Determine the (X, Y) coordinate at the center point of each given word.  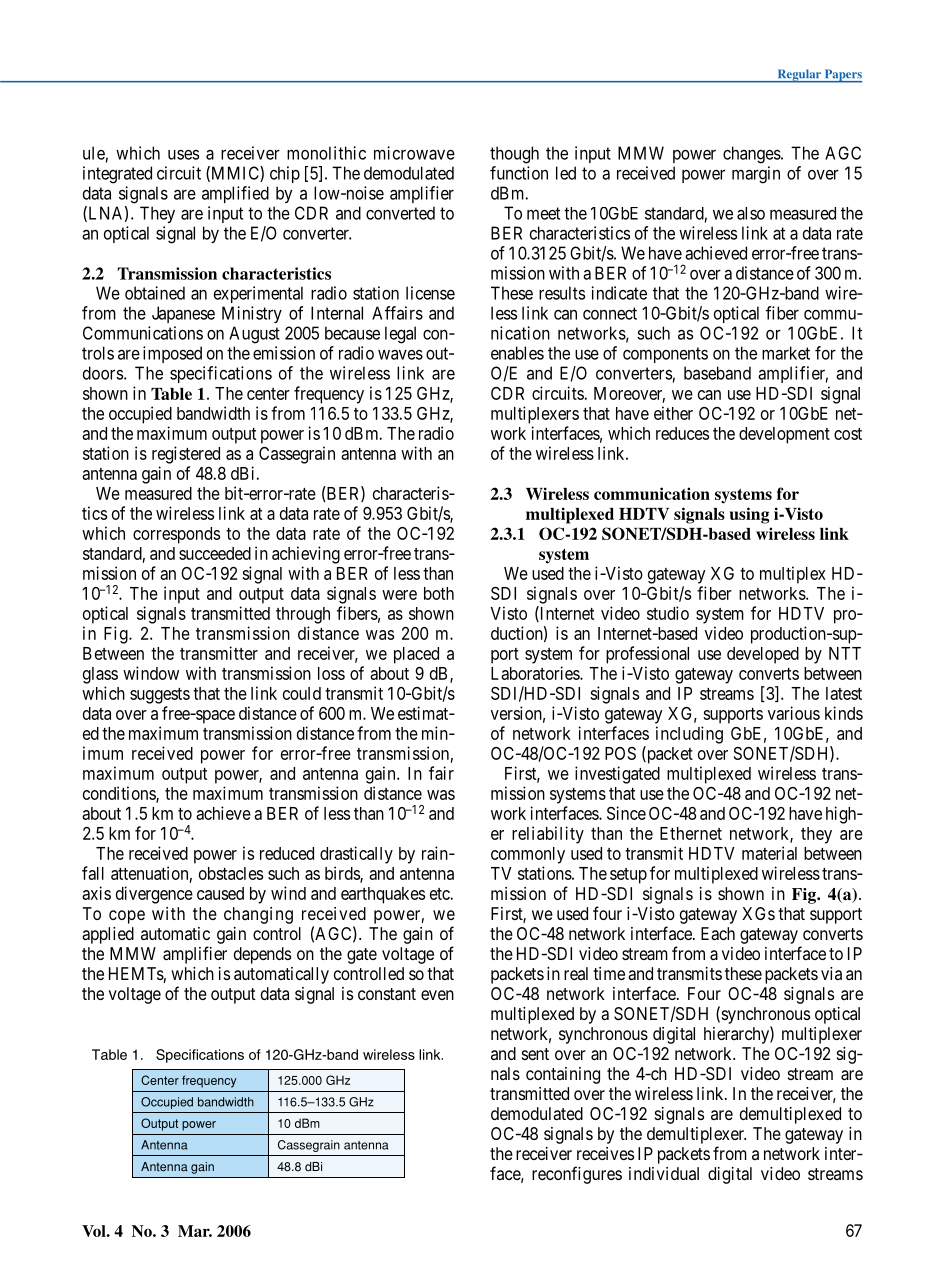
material (769, 853)
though (514, 155)
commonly (528, 855)
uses (183, 155)
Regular (799, 76)
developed (763, 655)
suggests (160, 696)
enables (517, 353)
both (439, 593)
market (786, 353)
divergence (154, 895)
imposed (172, 354)
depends (262, 955)
